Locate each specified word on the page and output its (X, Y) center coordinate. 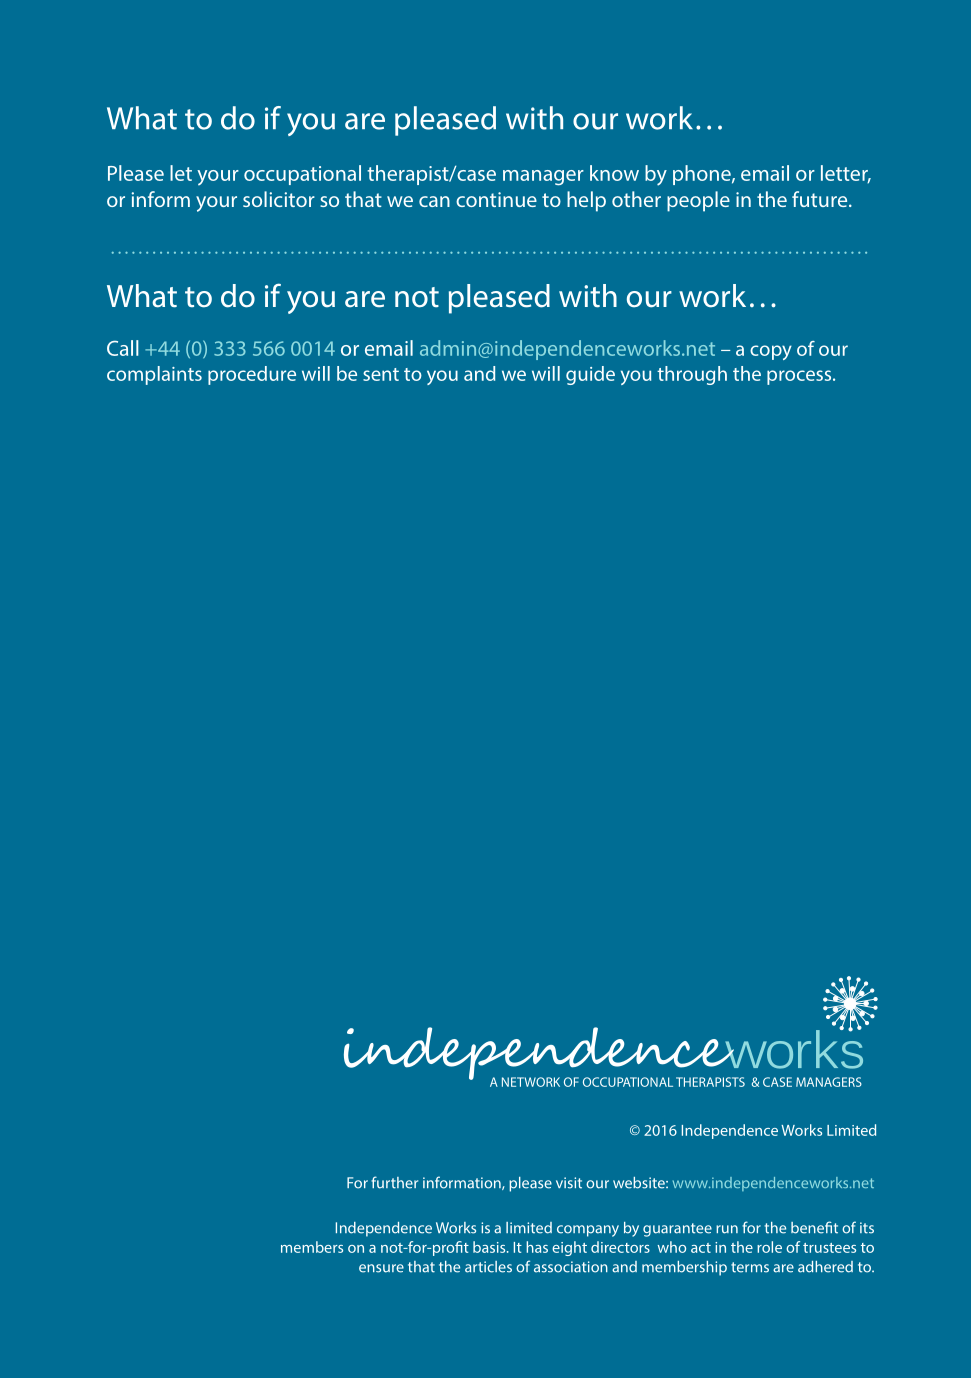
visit (569, 1183)
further (394, 1182)
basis (490, 1247)
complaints (154, 375)
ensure (381, 1268)
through (692, 375)
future (821, 199)
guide (590, 375)
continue (496, 199)
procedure (252, 375)
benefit (814, 1227)
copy (771, 352)
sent (381, 374)
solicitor (279, 199)
